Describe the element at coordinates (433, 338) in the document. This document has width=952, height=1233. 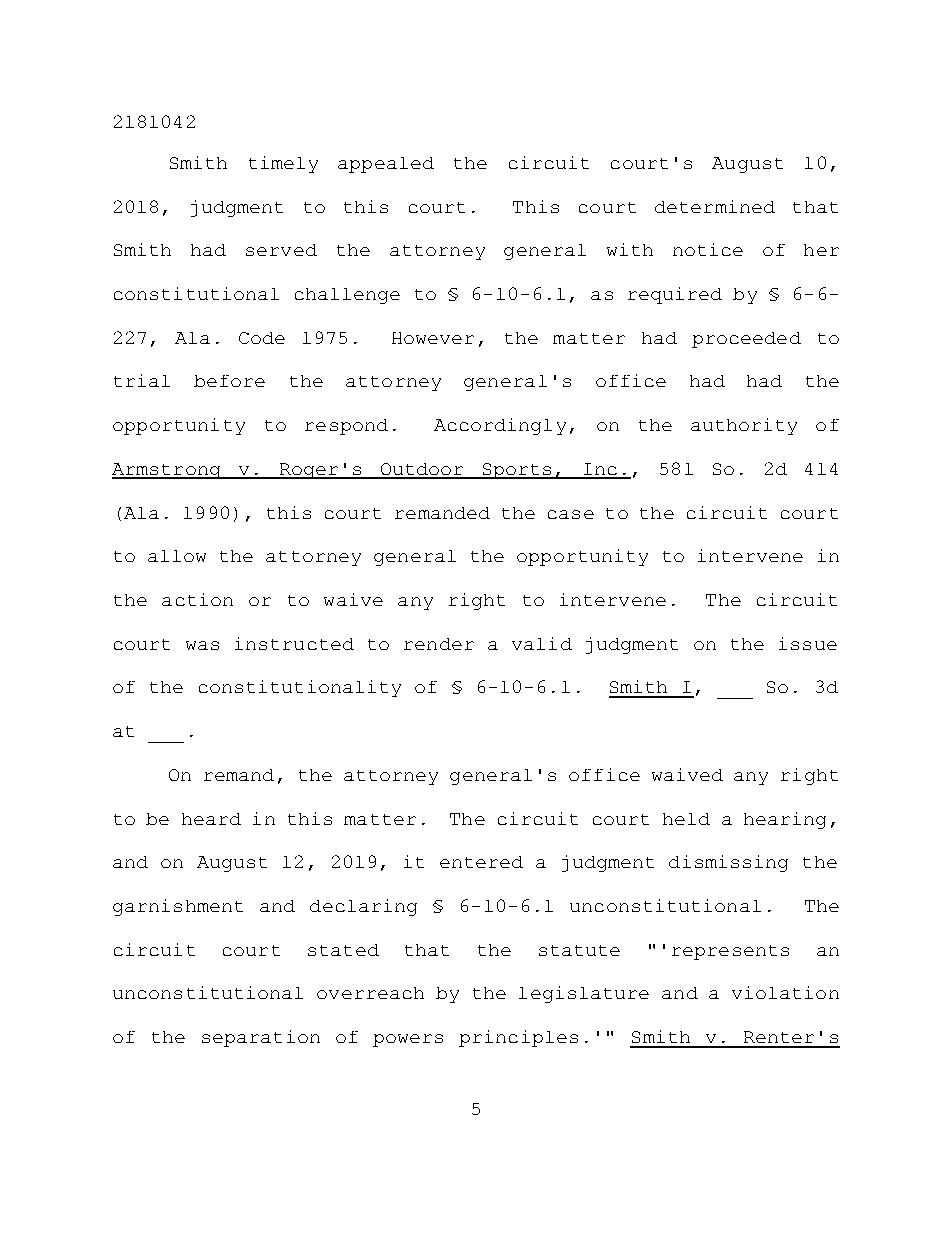
I see `However` at that location.
